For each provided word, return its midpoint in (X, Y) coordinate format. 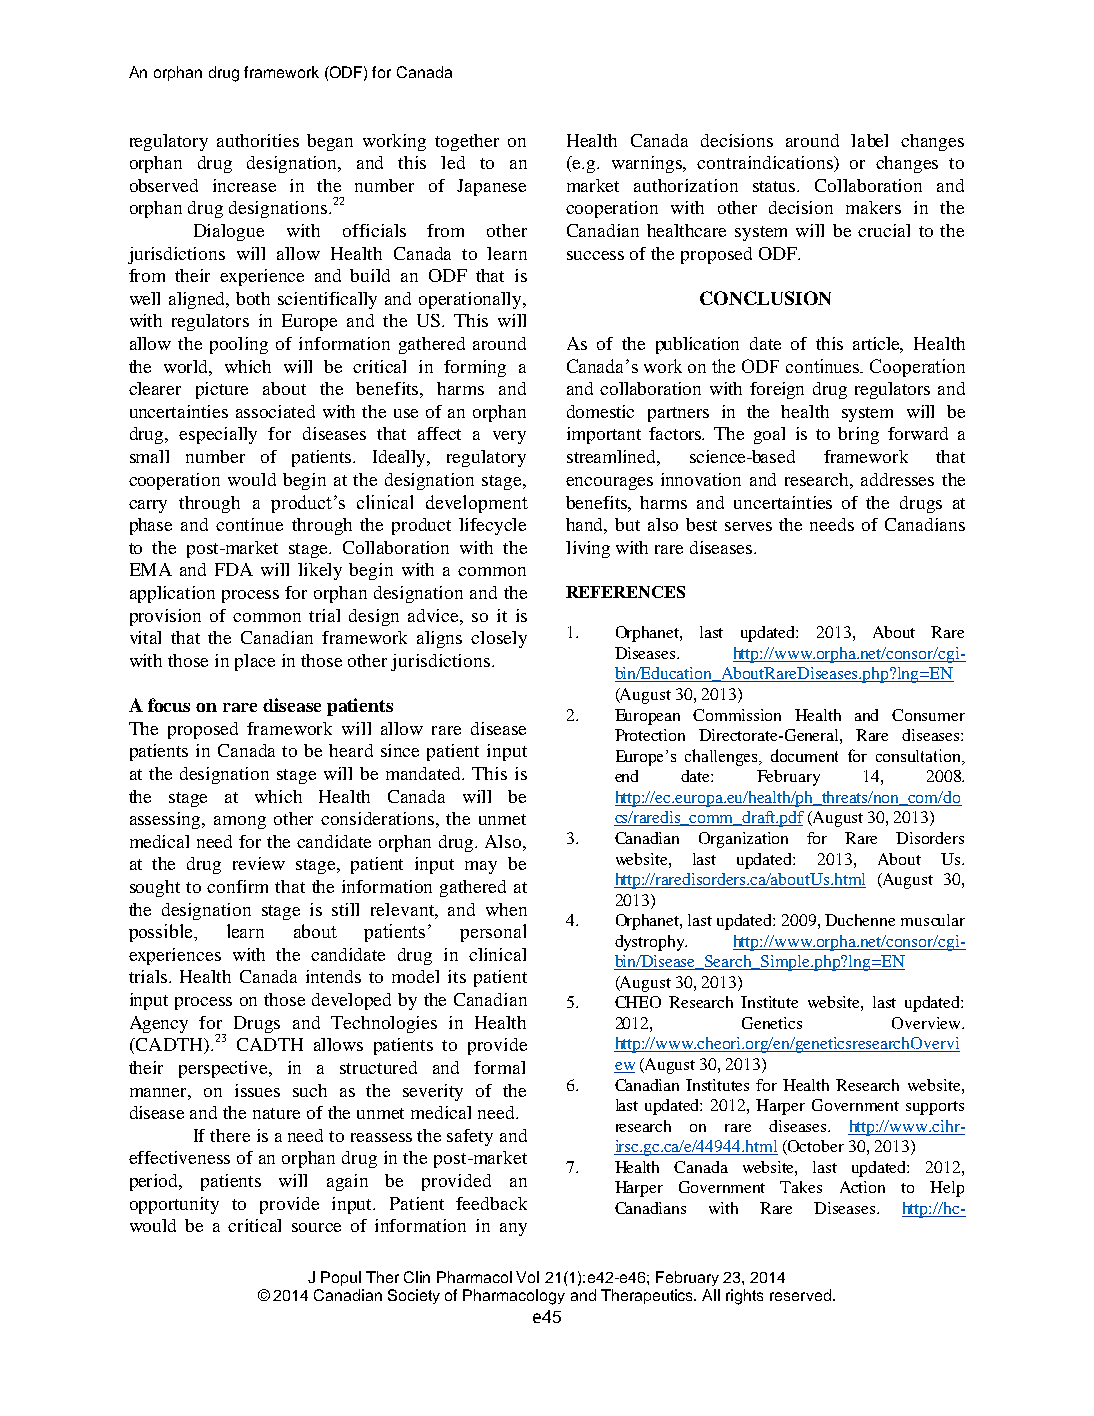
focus (169, 705)
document (804, 755)
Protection (650, 735)
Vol (527, 1277)
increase (244, 185)
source (316, 1227)
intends (333, 976)
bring (858, 435)
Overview (927, 1023)
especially (218, 435)
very (509, 437)
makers (873, 207)
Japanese (491, 187)
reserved (800, 1295)
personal (493, 933)
